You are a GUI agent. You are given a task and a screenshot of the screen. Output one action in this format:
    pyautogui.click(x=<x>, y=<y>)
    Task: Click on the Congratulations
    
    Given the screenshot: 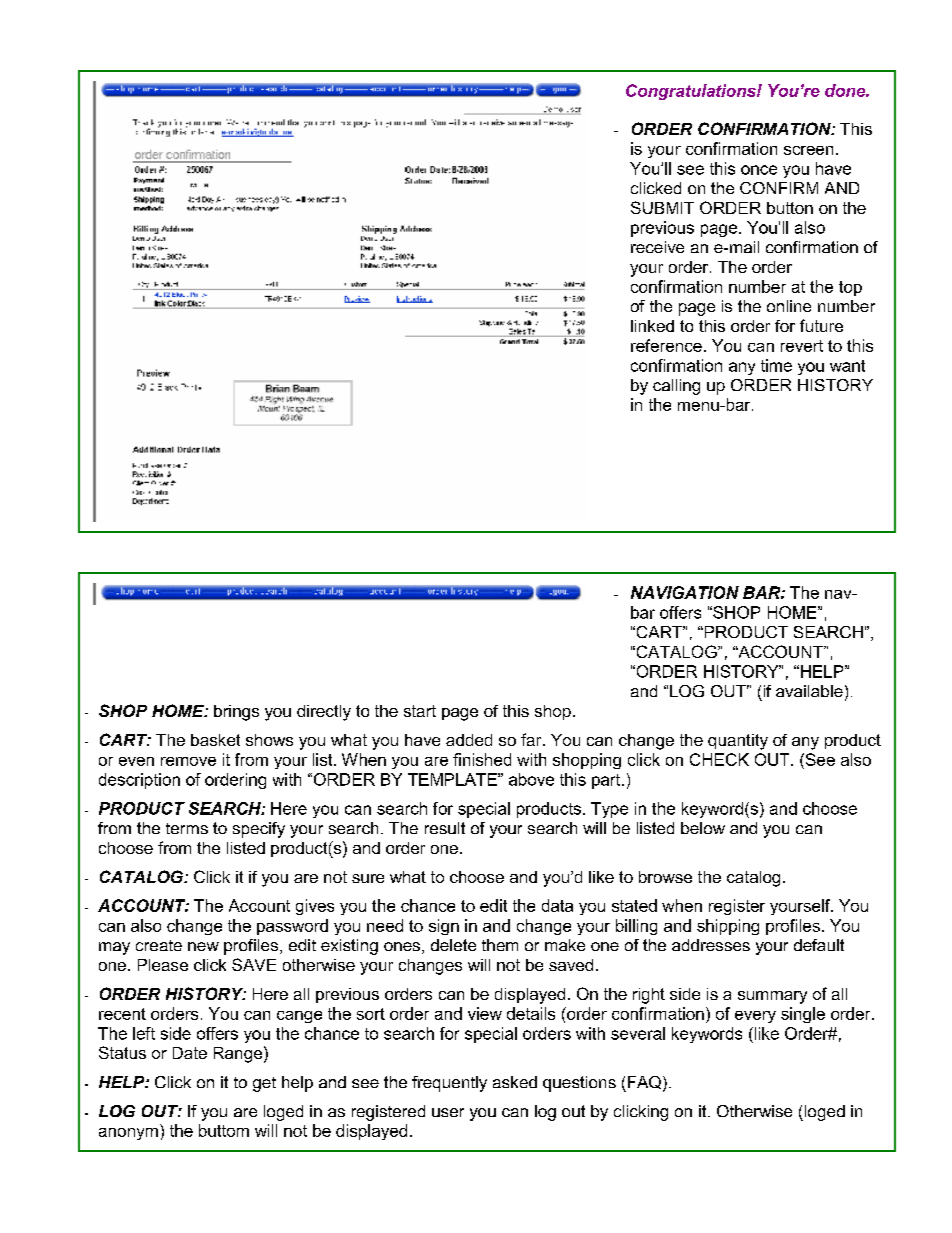 What is the action you would take?
    pyautogui.click(x=692, y=92)
